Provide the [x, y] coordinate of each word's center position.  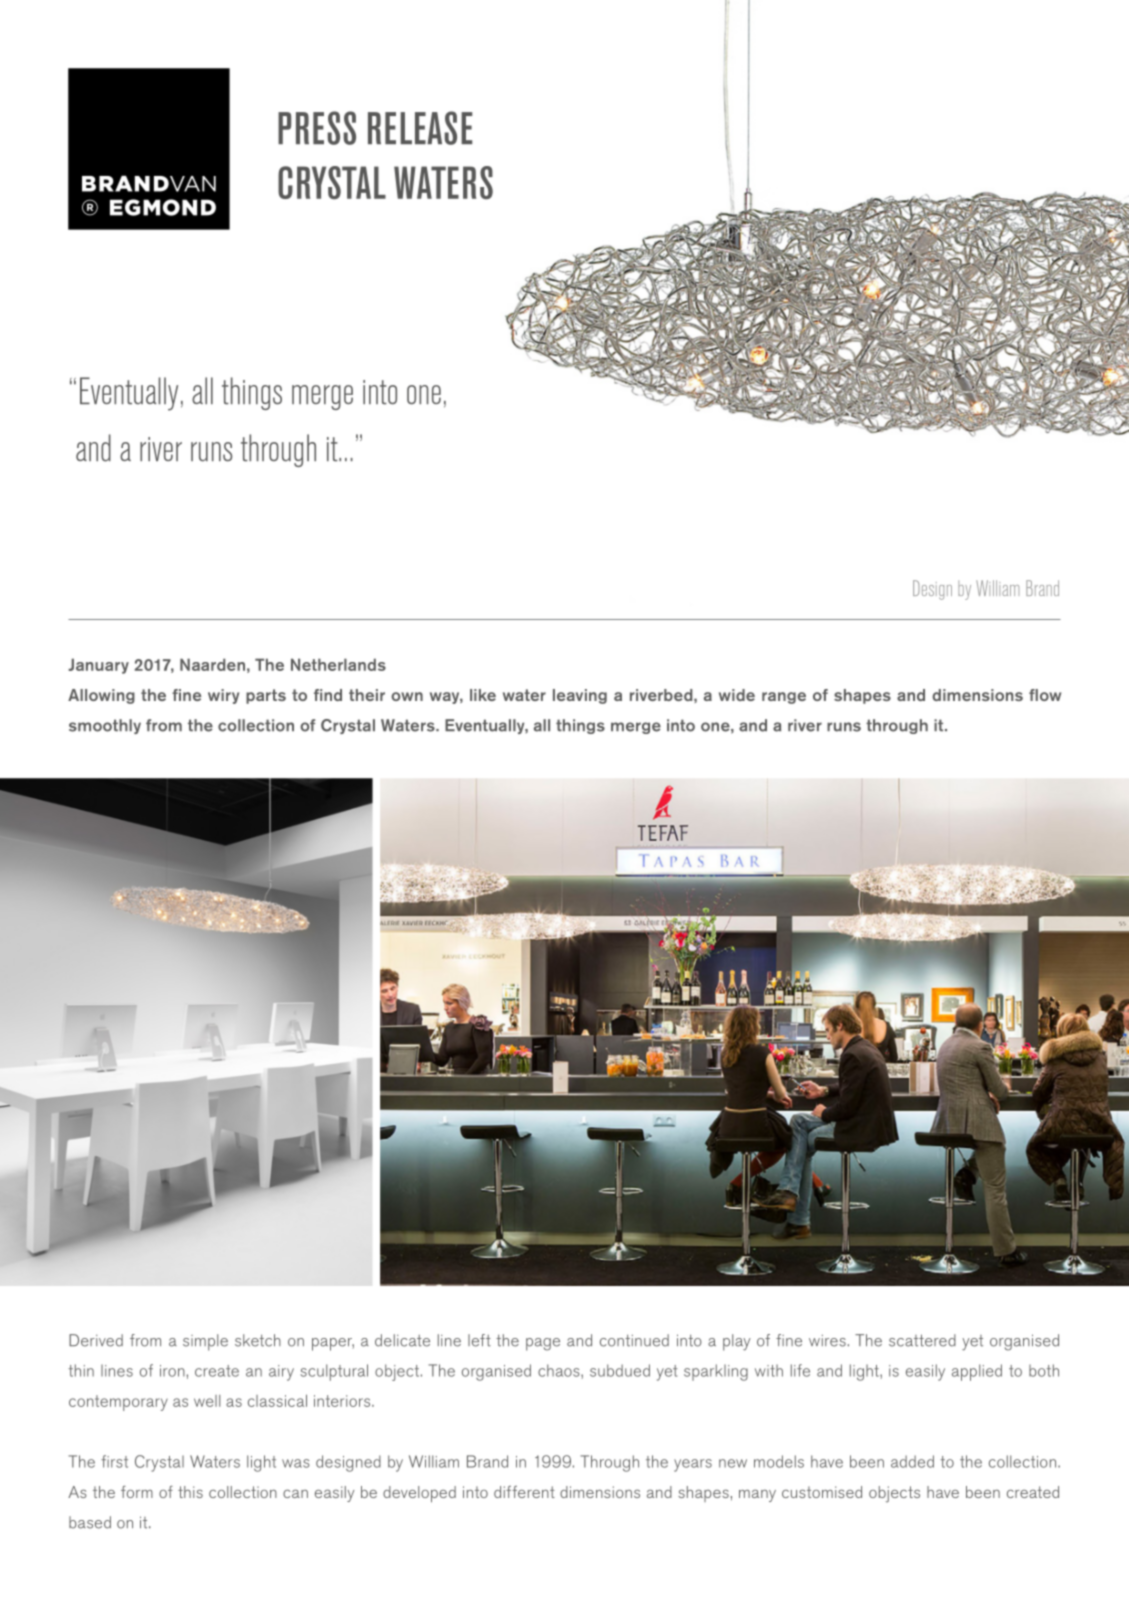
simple [205, 1342]
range [784, 698]
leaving [580, 696]
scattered [922, 1340]
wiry [223, 696]
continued [634, 1340]
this [190, 1492]
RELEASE [420, 128]
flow [1045, 695]
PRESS [317, 128]
